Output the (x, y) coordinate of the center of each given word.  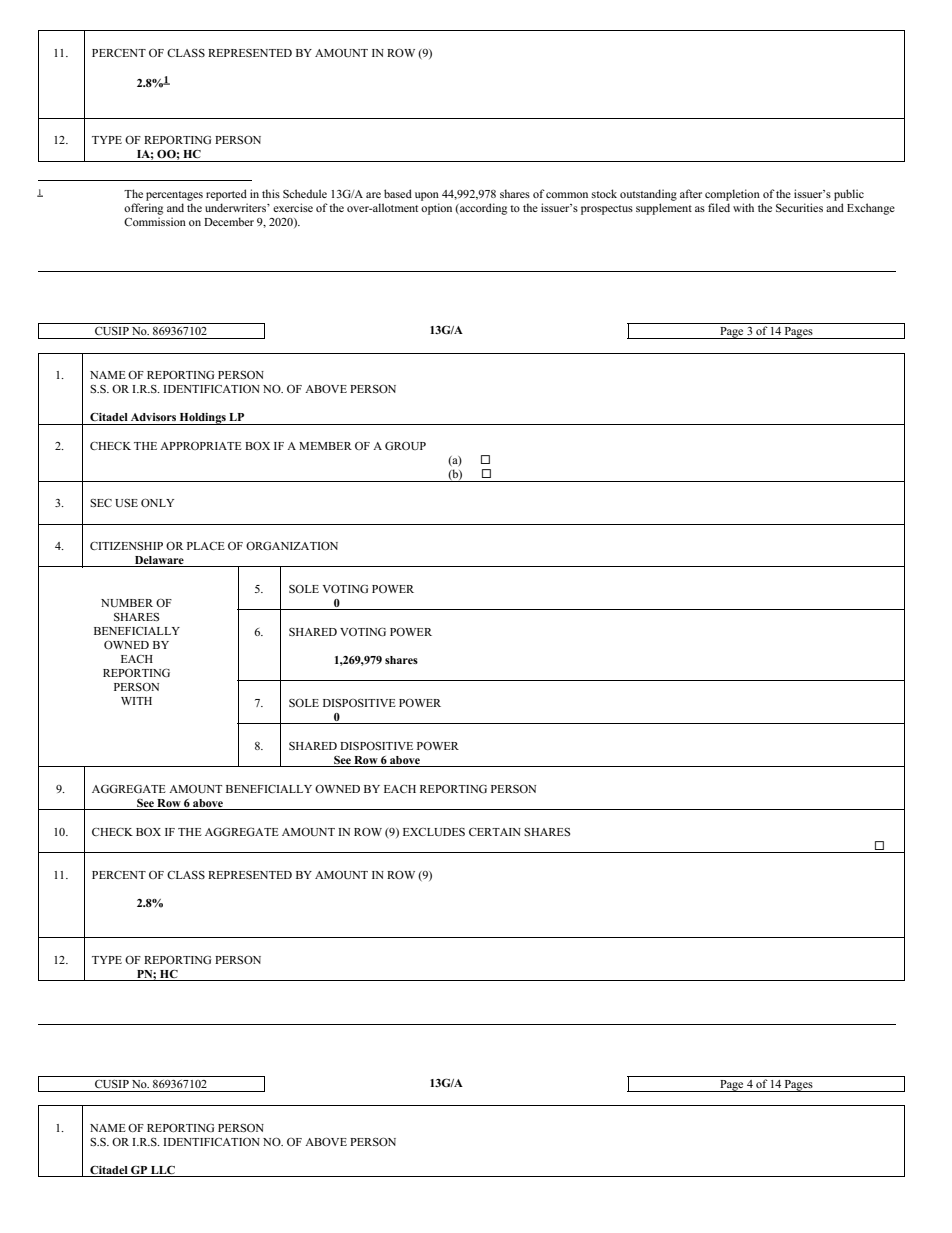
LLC (163, 1169)
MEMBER (325, 446)
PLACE (206, 546)
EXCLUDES (434, 832)
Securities (799, 207)
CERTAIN (495, 832)
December (229, 221)
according (482, 209)
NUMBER (127, 603)
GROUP (405, 445)
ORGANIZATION (292, 545)
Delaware (159, 560)
